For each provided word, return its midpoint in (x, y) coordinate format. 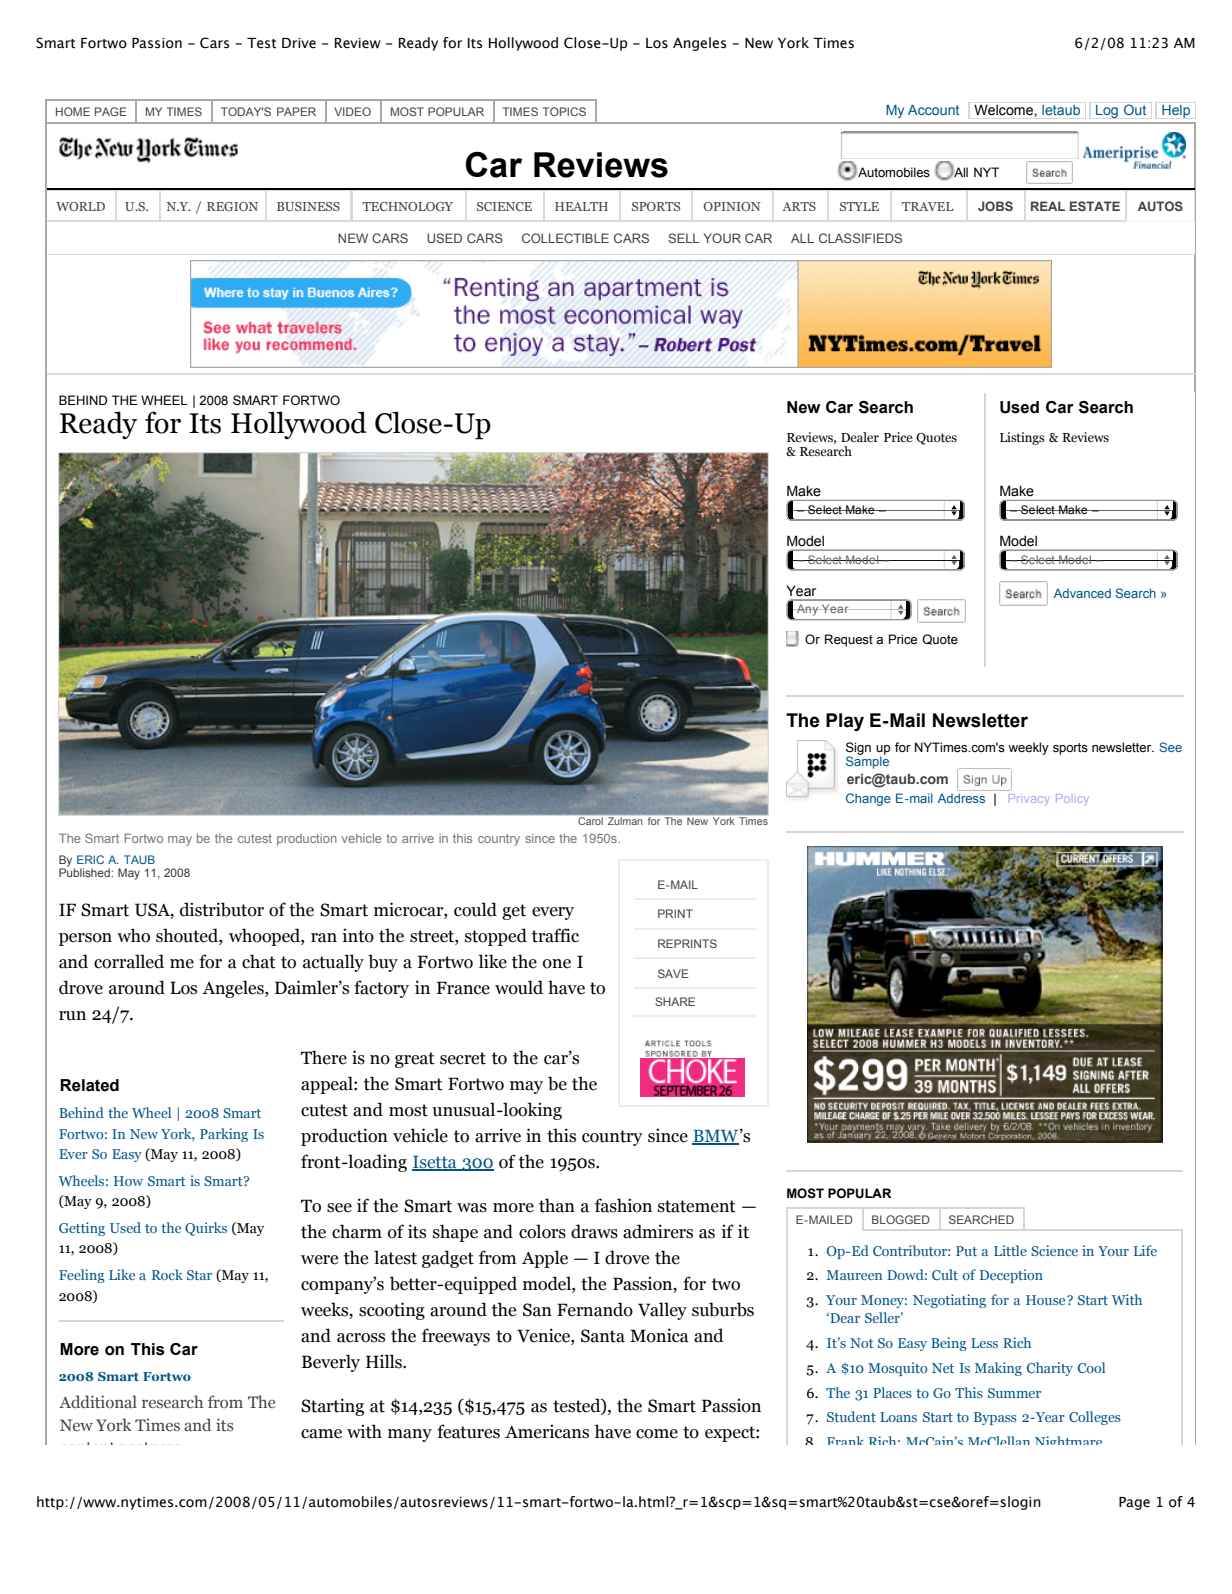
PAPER (296, 111)
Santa (603, 1336)
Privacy (1028, 798)
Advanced (1082, 593)
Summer (1014, 1393)
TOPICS (564, 111)
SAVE (673, 973)
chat (259, 961)
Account (933, 110)
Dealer (860, 437)
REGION (232, 206)
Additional (98, 1401)
